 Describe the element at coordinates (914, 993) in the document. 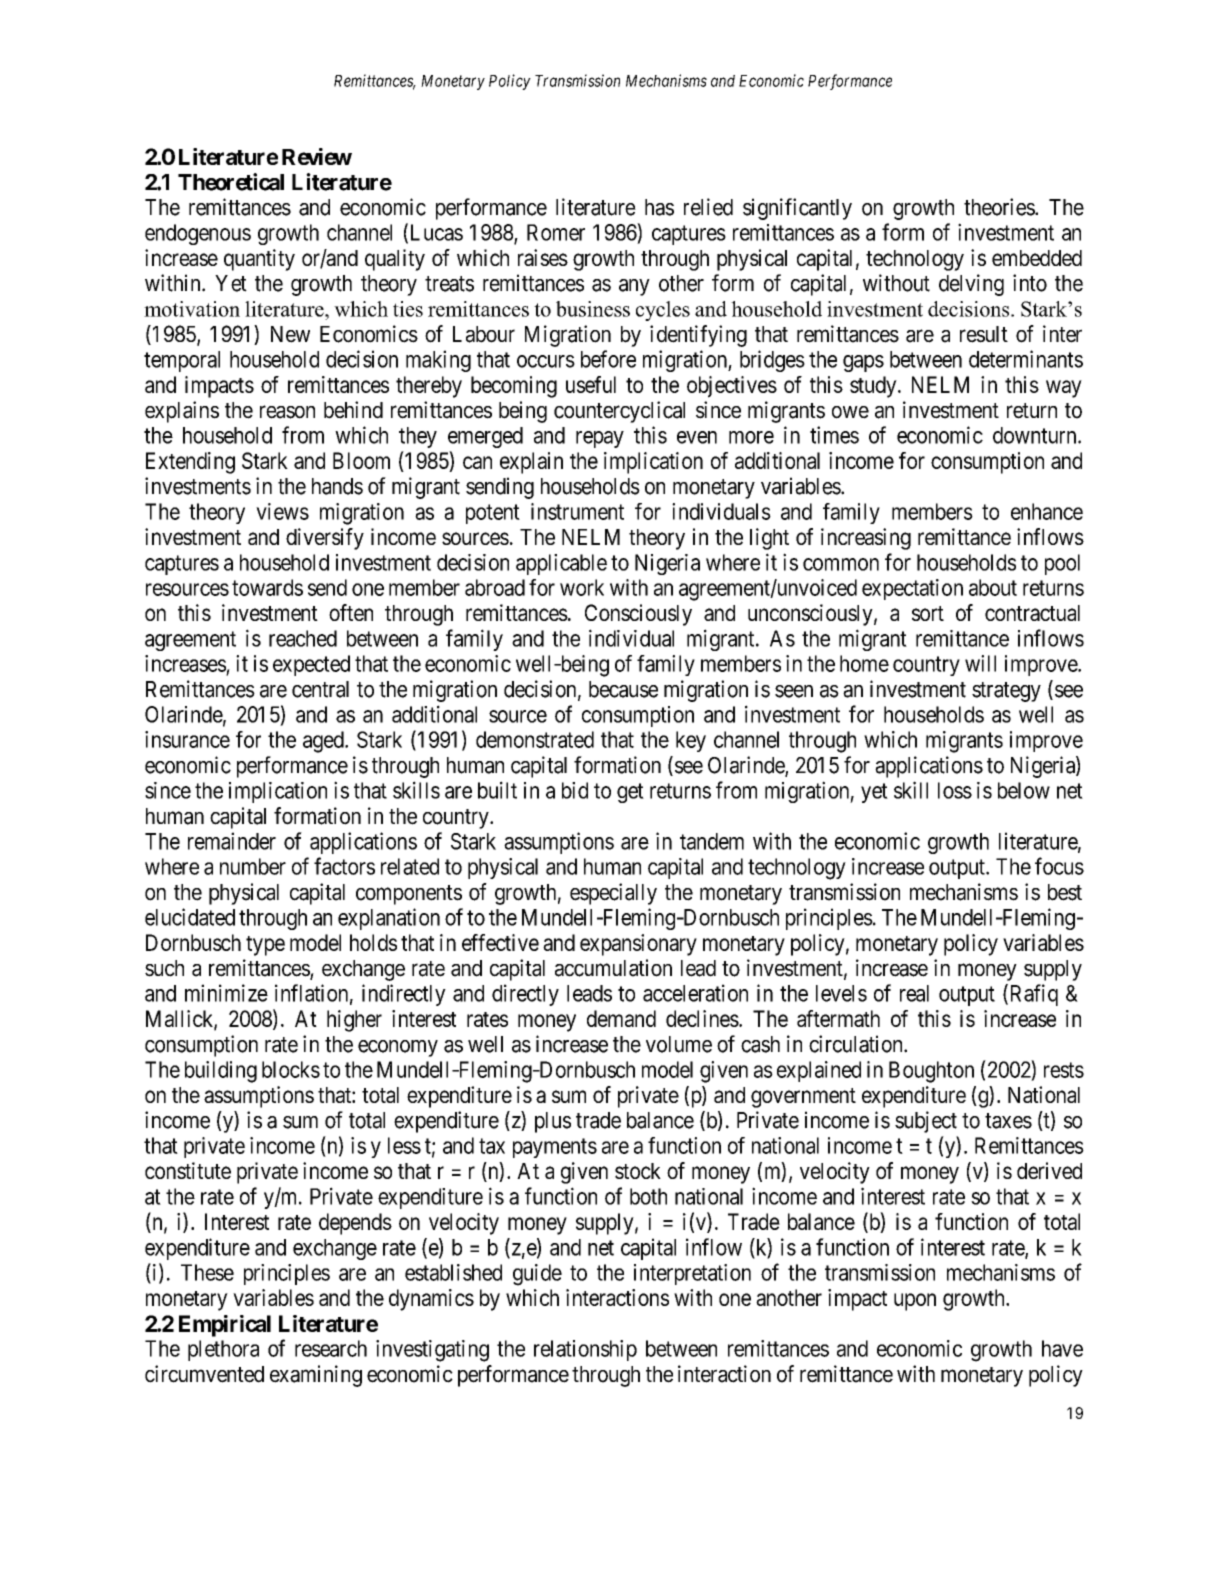

I see `real` at that location.
